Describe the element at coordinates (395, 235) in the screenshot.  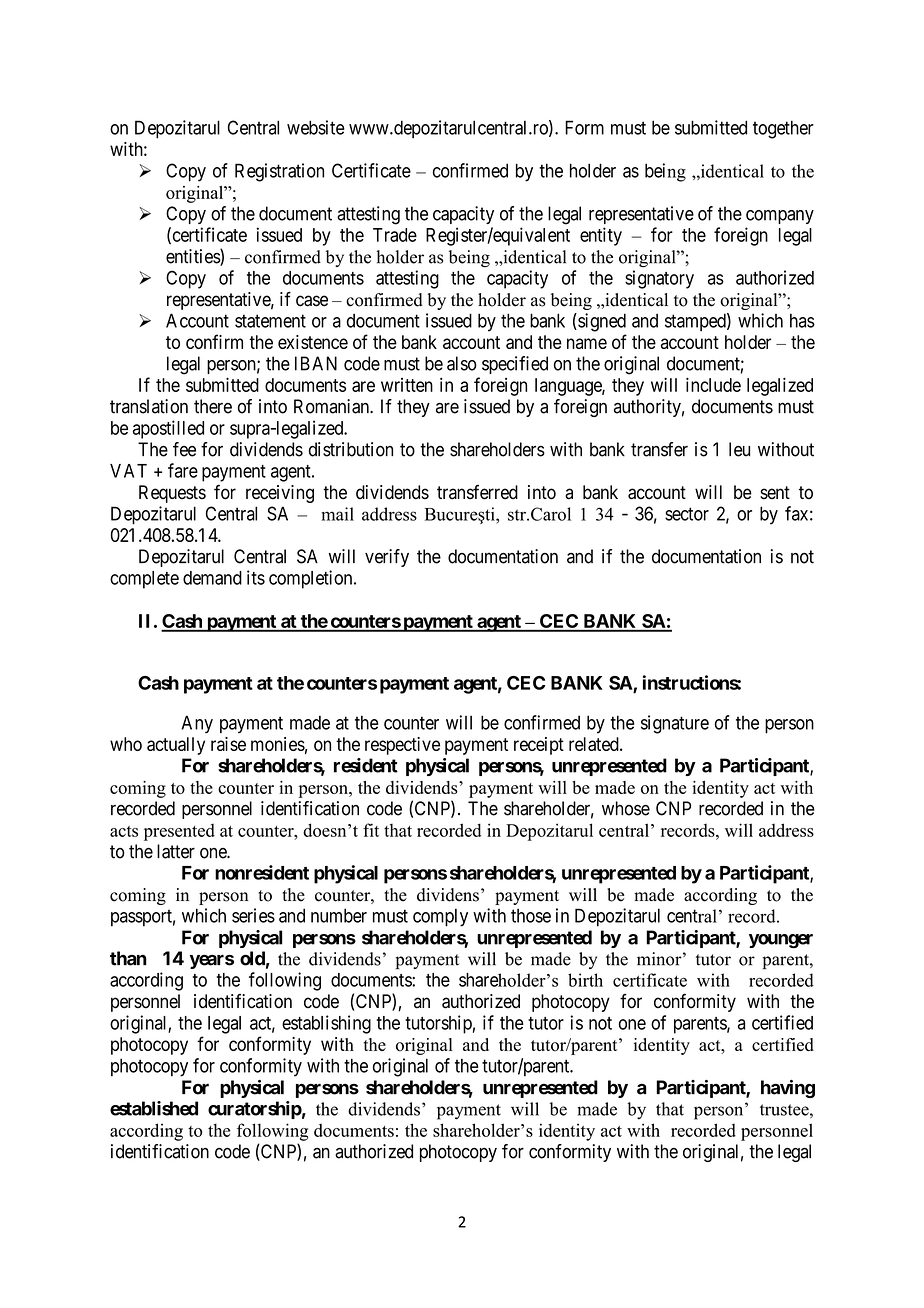
I see `Trade` at that location.
